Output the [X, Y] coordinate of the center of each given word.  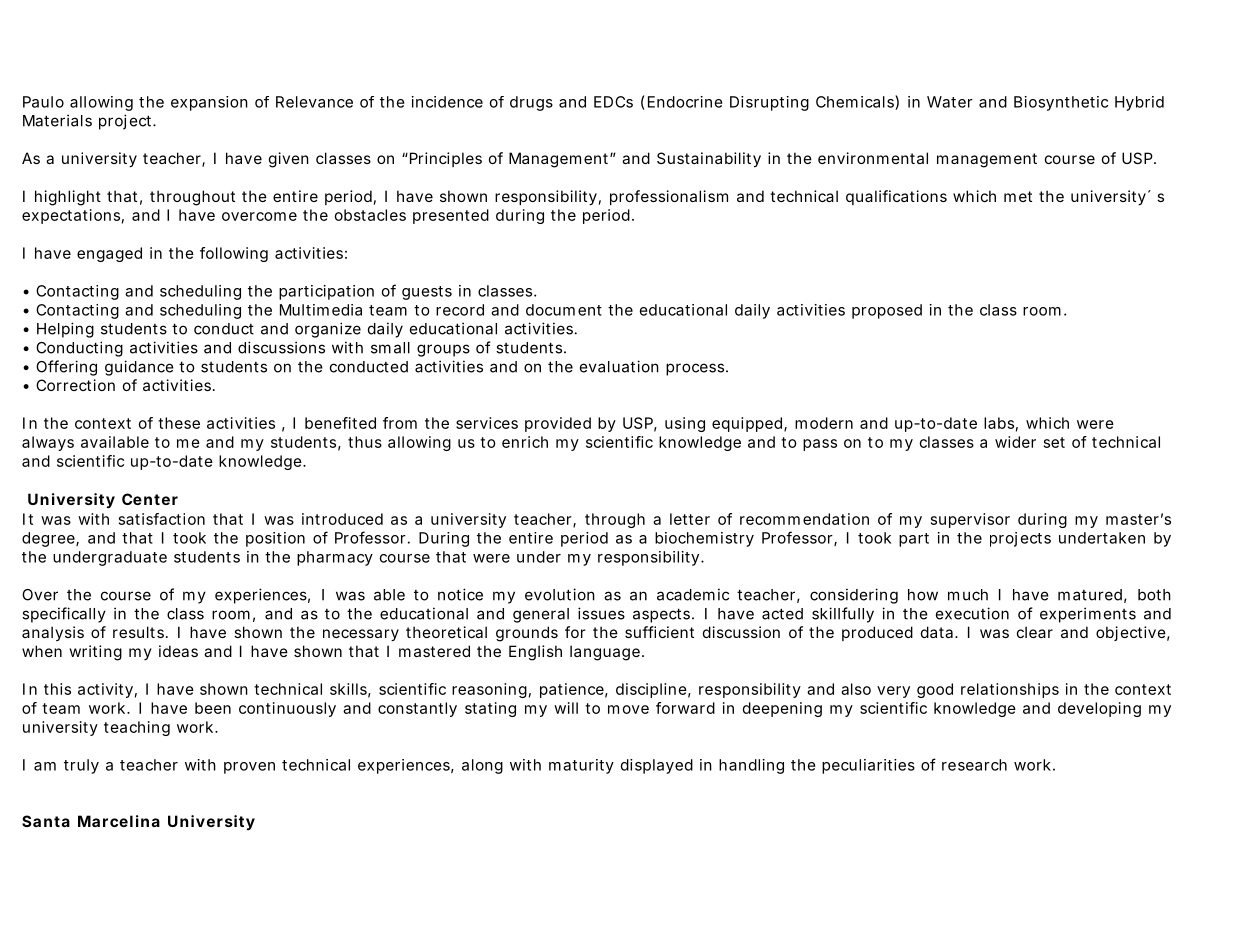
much [968, 595]
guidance [139, 368]
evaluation [619, 366]
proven [249, 768]
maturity [581, 766]
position [275, 539]
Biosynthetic [1061, 103]
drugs [531, 103]
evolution [560, 594]
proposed [887, 311]
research [974, 765]
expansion [209, 103]
